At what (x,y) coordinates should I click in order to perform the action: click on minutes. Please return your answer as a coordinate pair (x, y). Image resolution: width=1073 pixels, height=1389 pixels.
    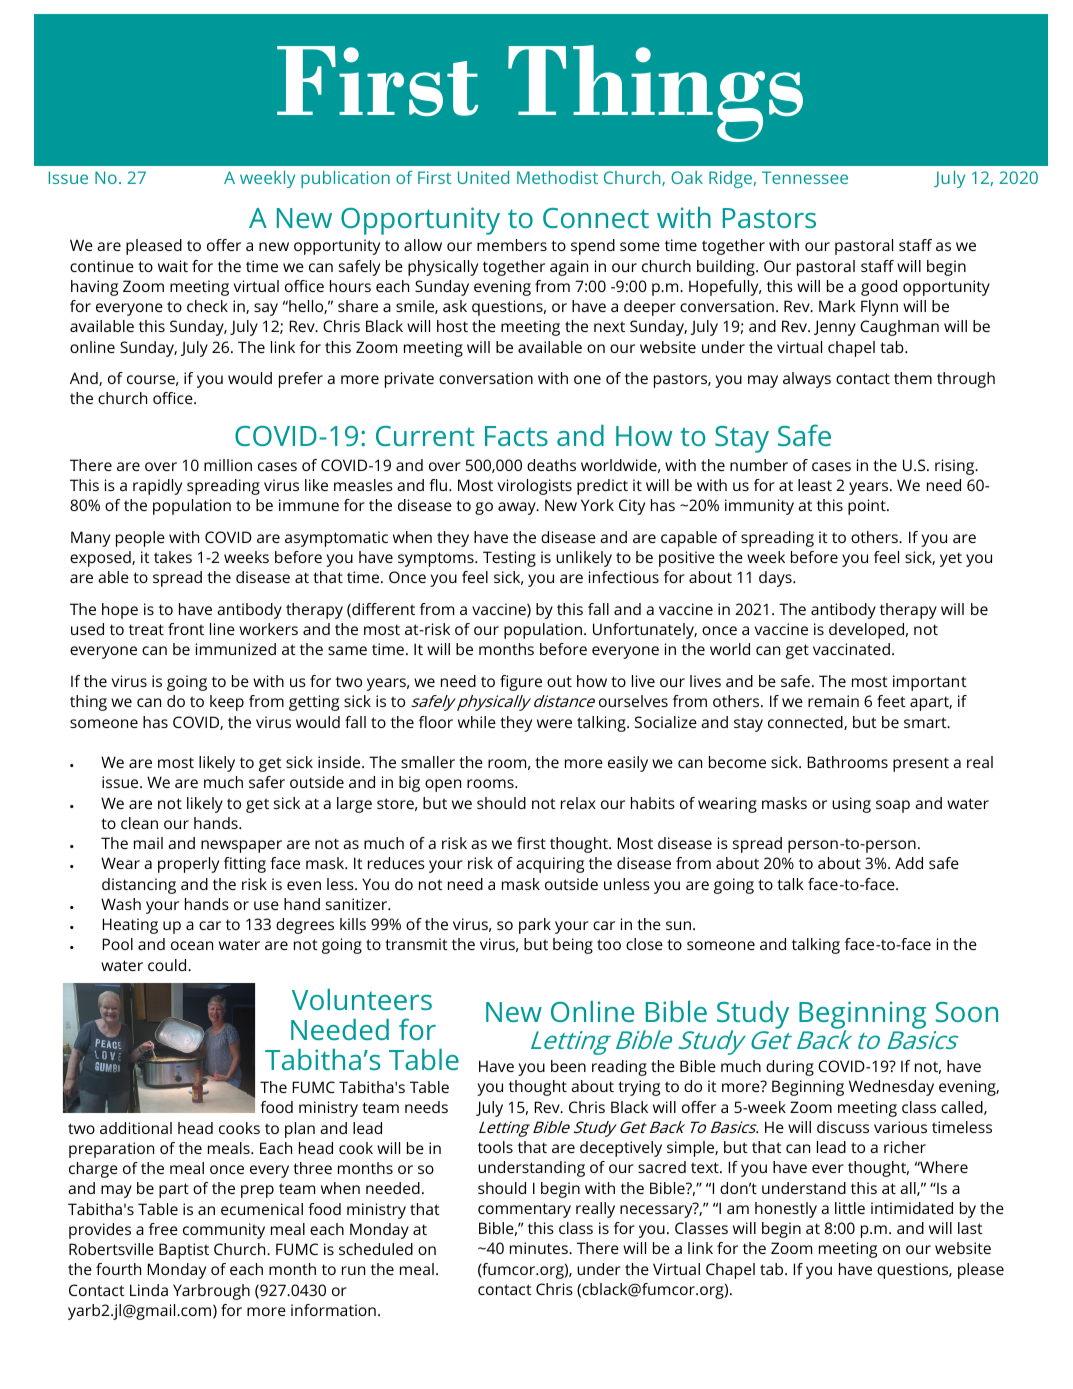
    Looking at the image, I should click on (540, 1248).
